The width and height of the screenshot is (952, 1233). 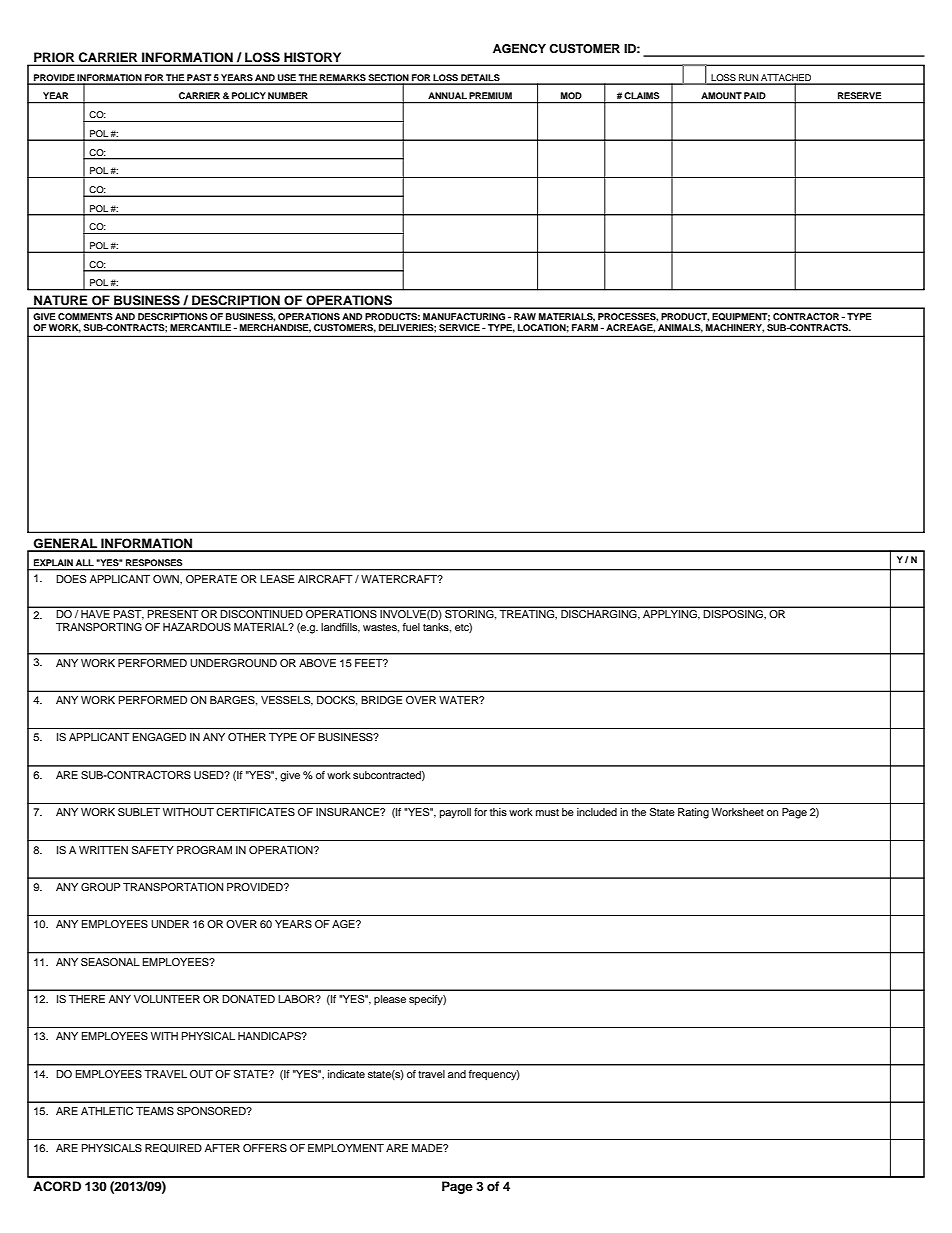 What do you see at coordinates (447, 95) in the screenshot?
I see `ANNUAL` at bounding box center [447, 95].
